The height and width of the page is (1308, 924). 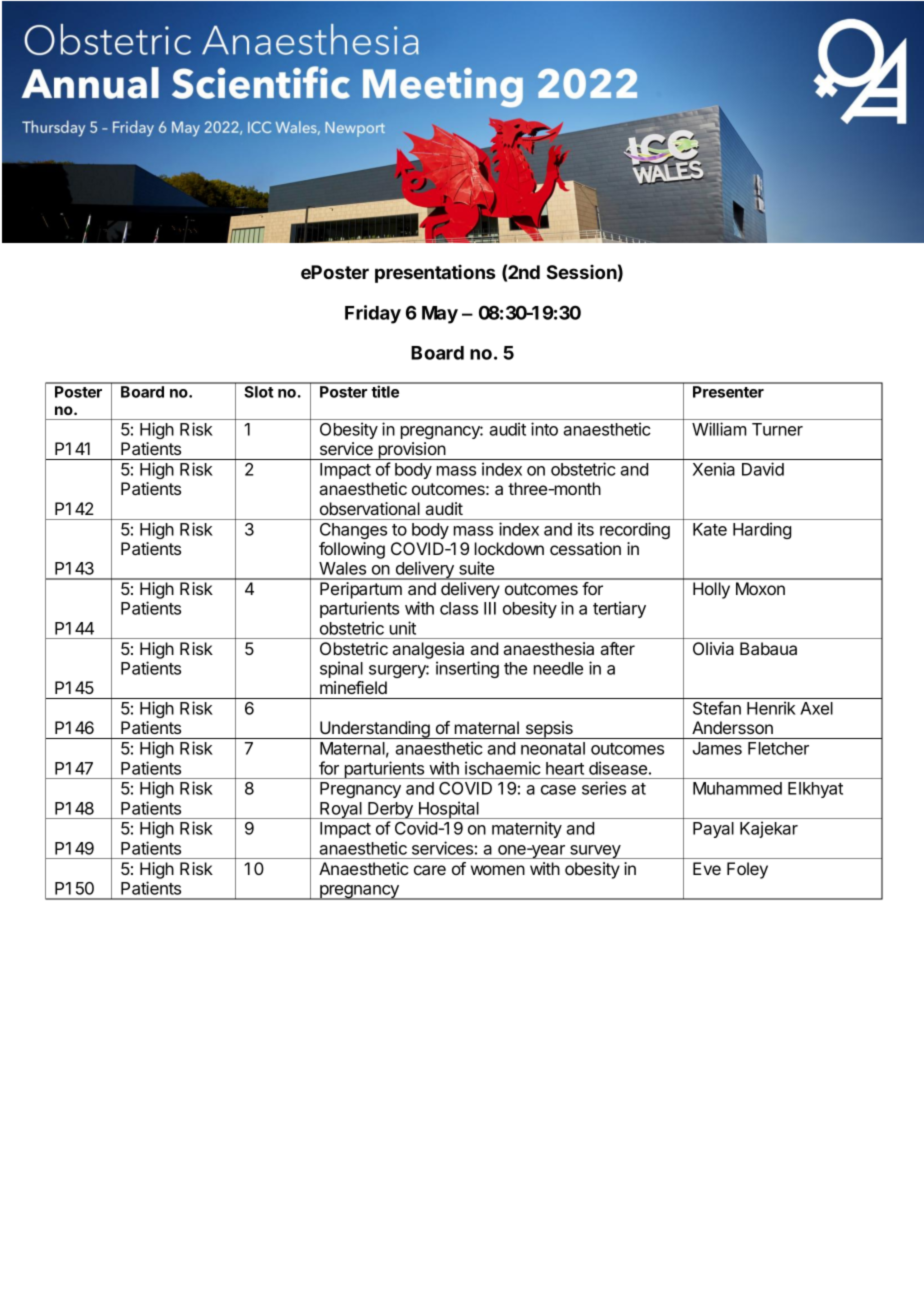 I want to click on into, so click(x=544, y=429).
